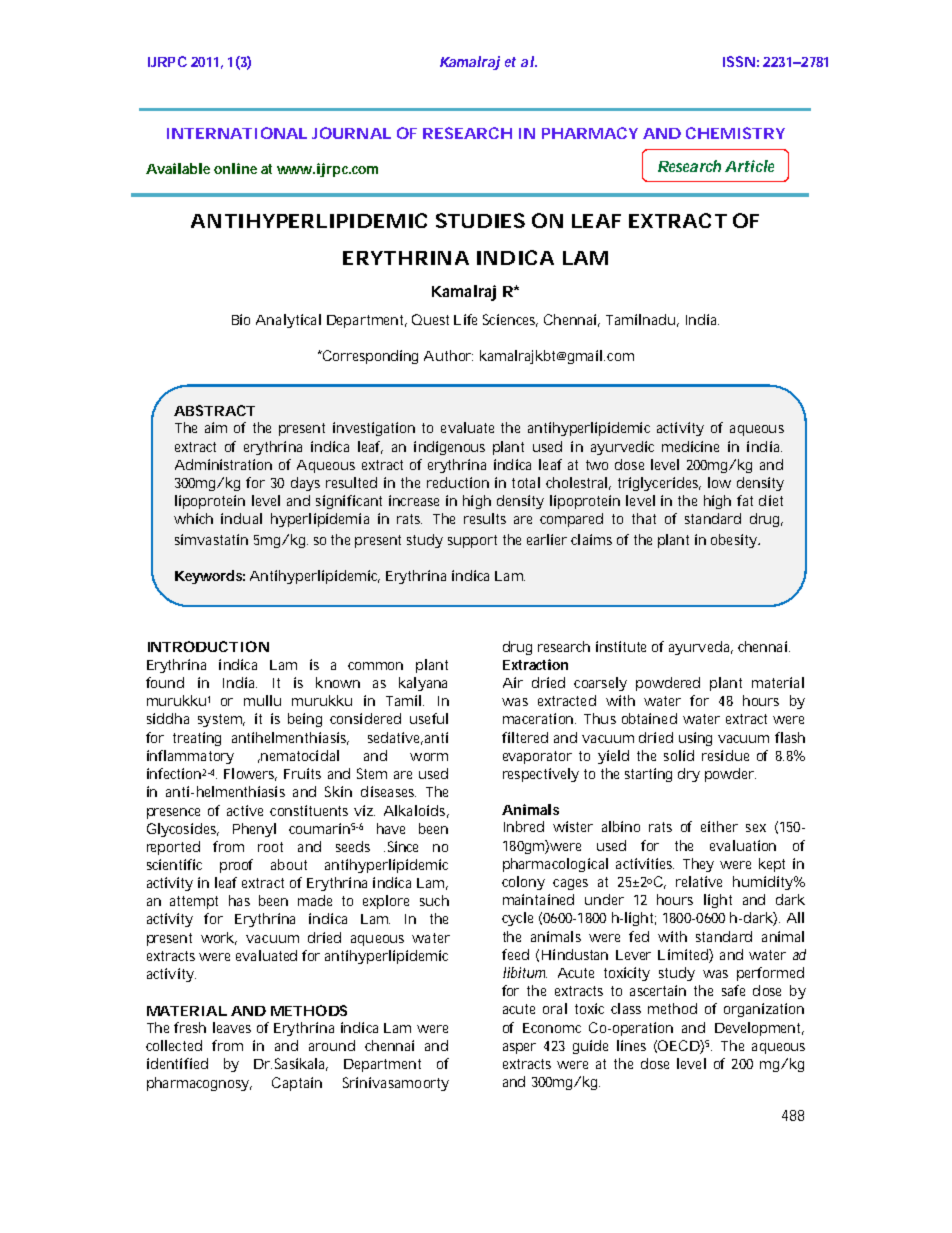 The image size is (952, 1233). What do you see at coordinates (211, 539) in the document?
I see `simvastatin` at bounding box center [211, 539].
